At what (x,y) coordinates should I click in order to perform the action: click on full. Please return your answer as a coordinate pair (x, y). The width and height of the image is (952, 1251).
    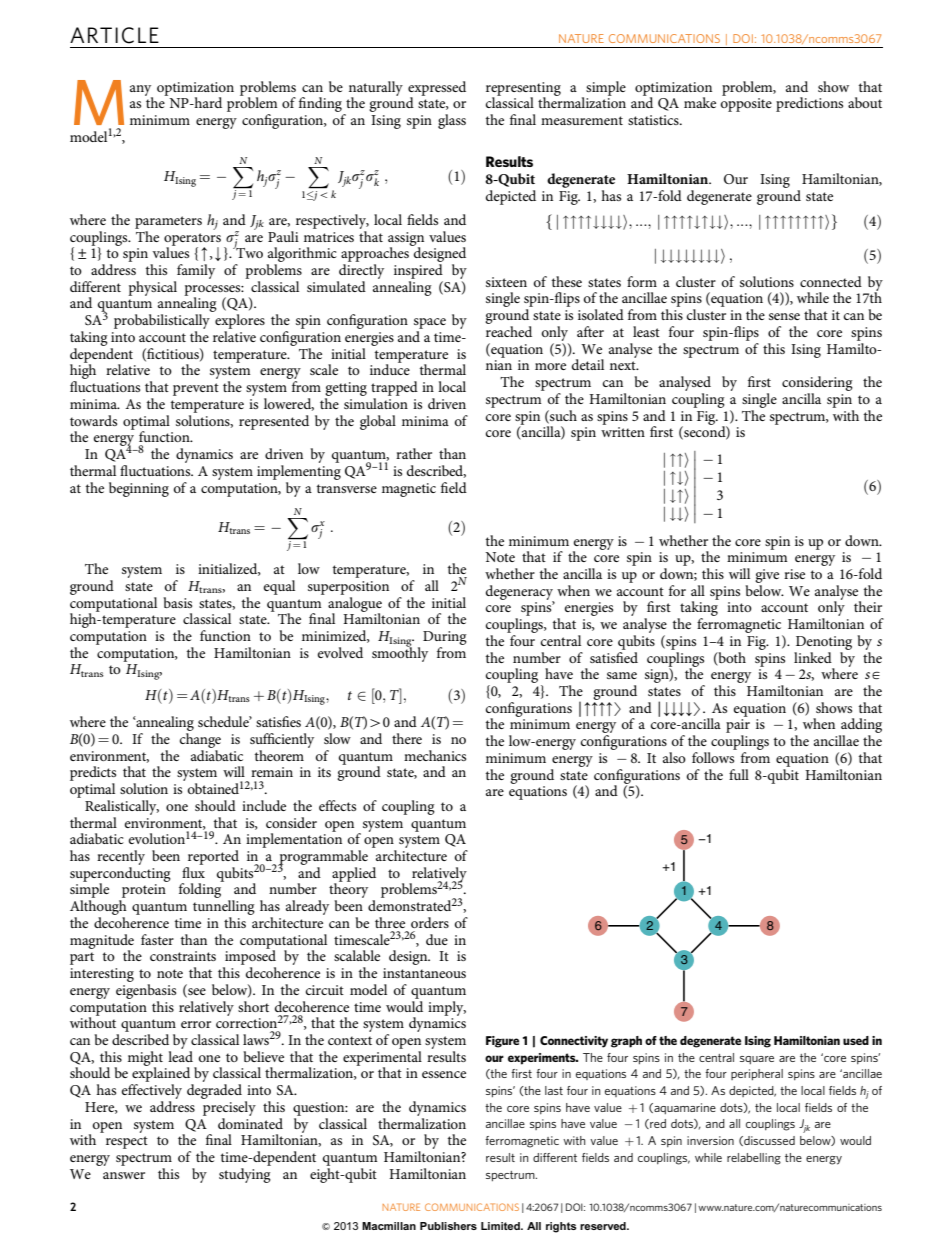
    Looking at the image, I should click on (739, 774).
